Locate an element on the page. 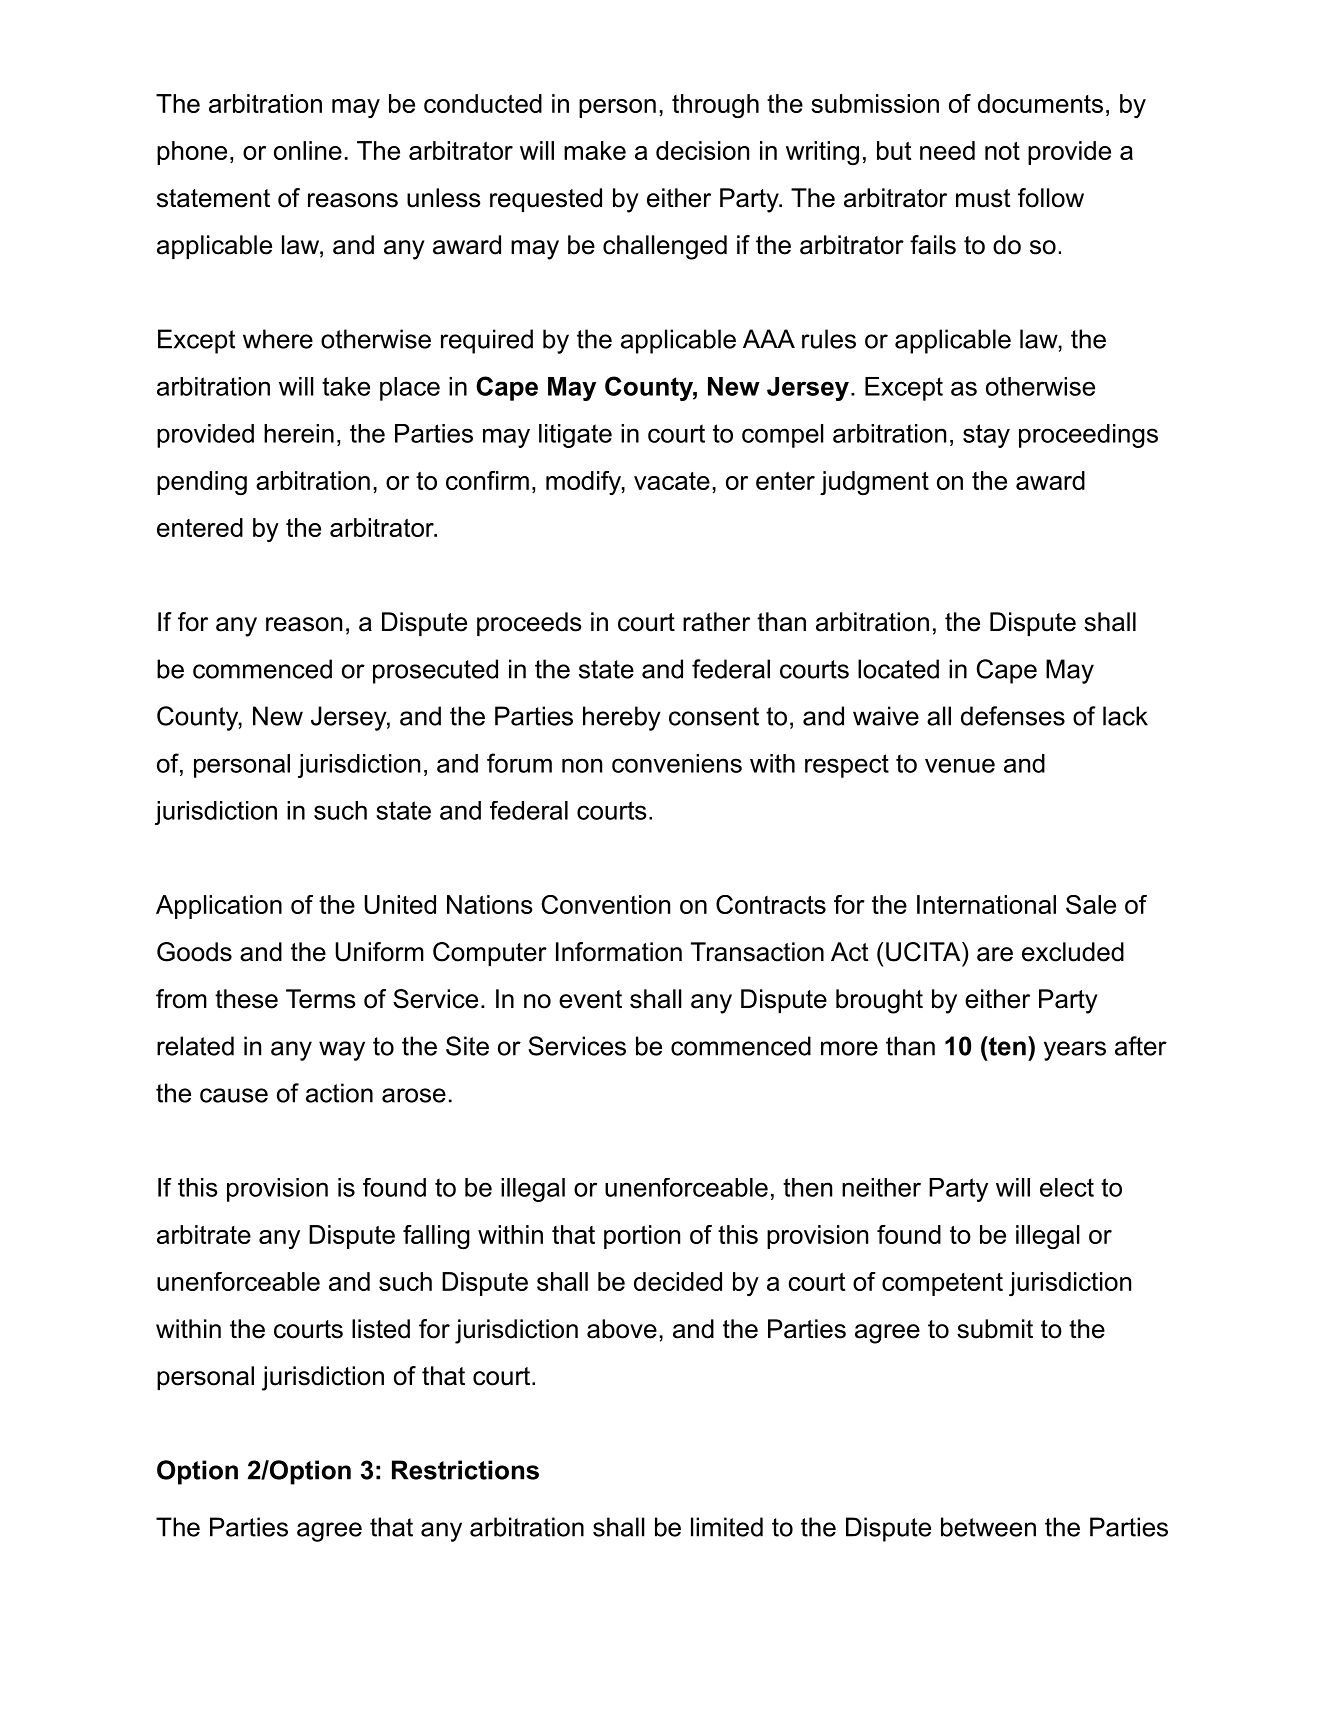 This document has width=1326, height=1716. located is located at coordinates (898, 669).
